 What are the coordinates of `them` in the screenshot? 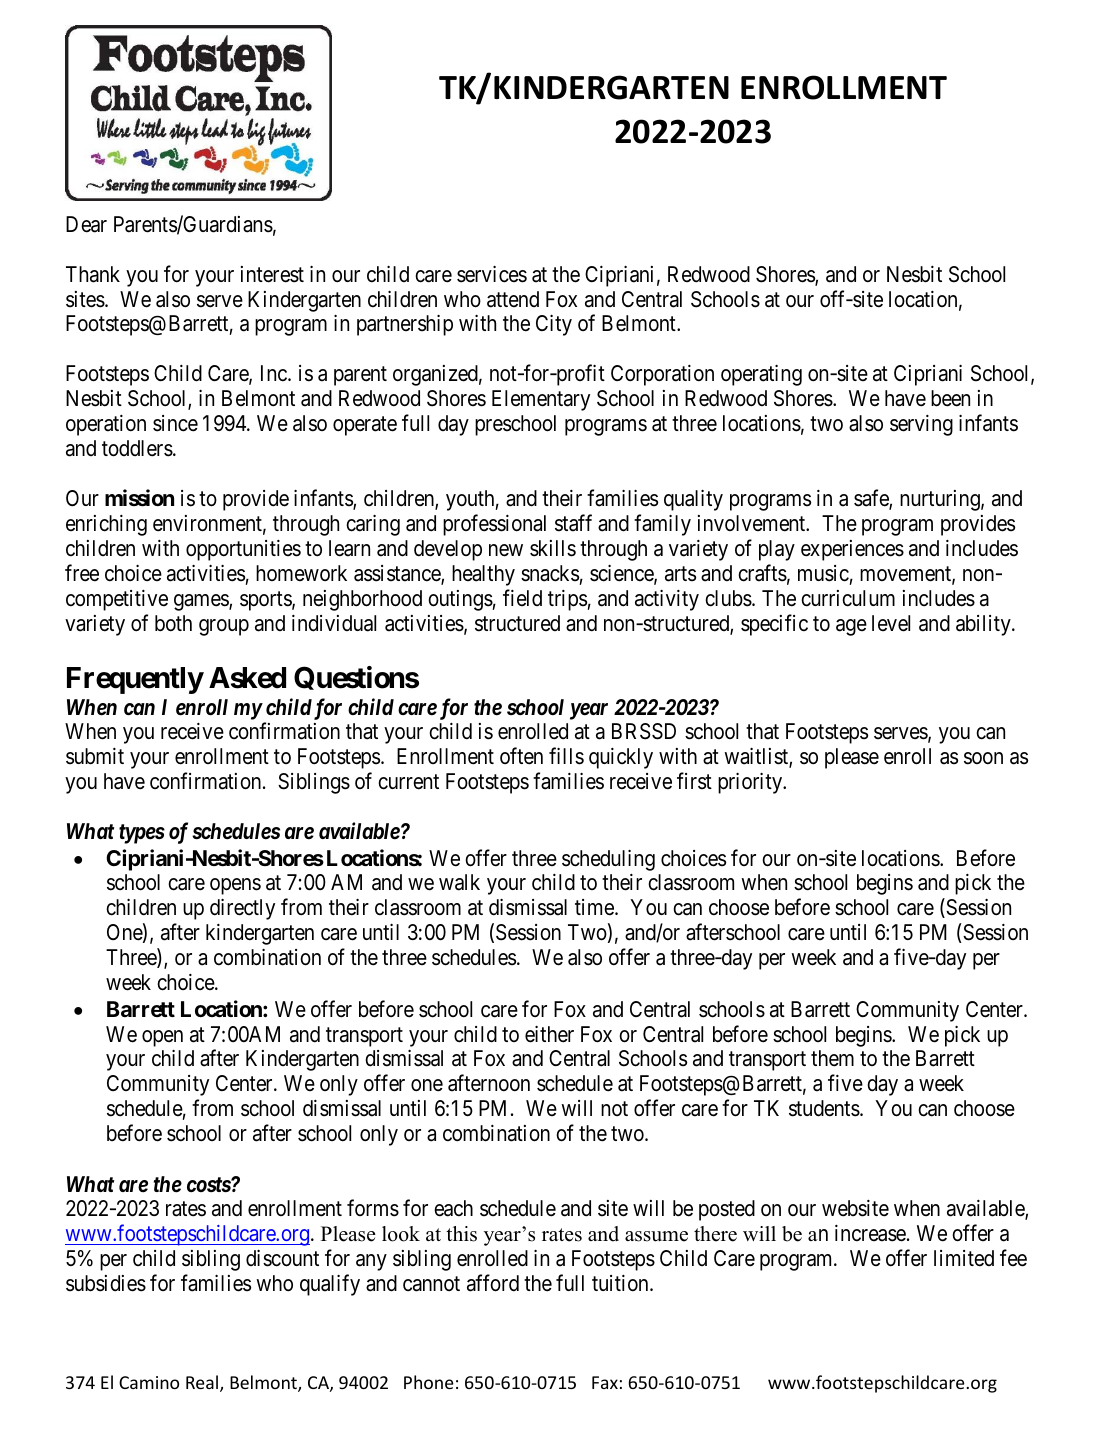 It's located at (832, 1058).
